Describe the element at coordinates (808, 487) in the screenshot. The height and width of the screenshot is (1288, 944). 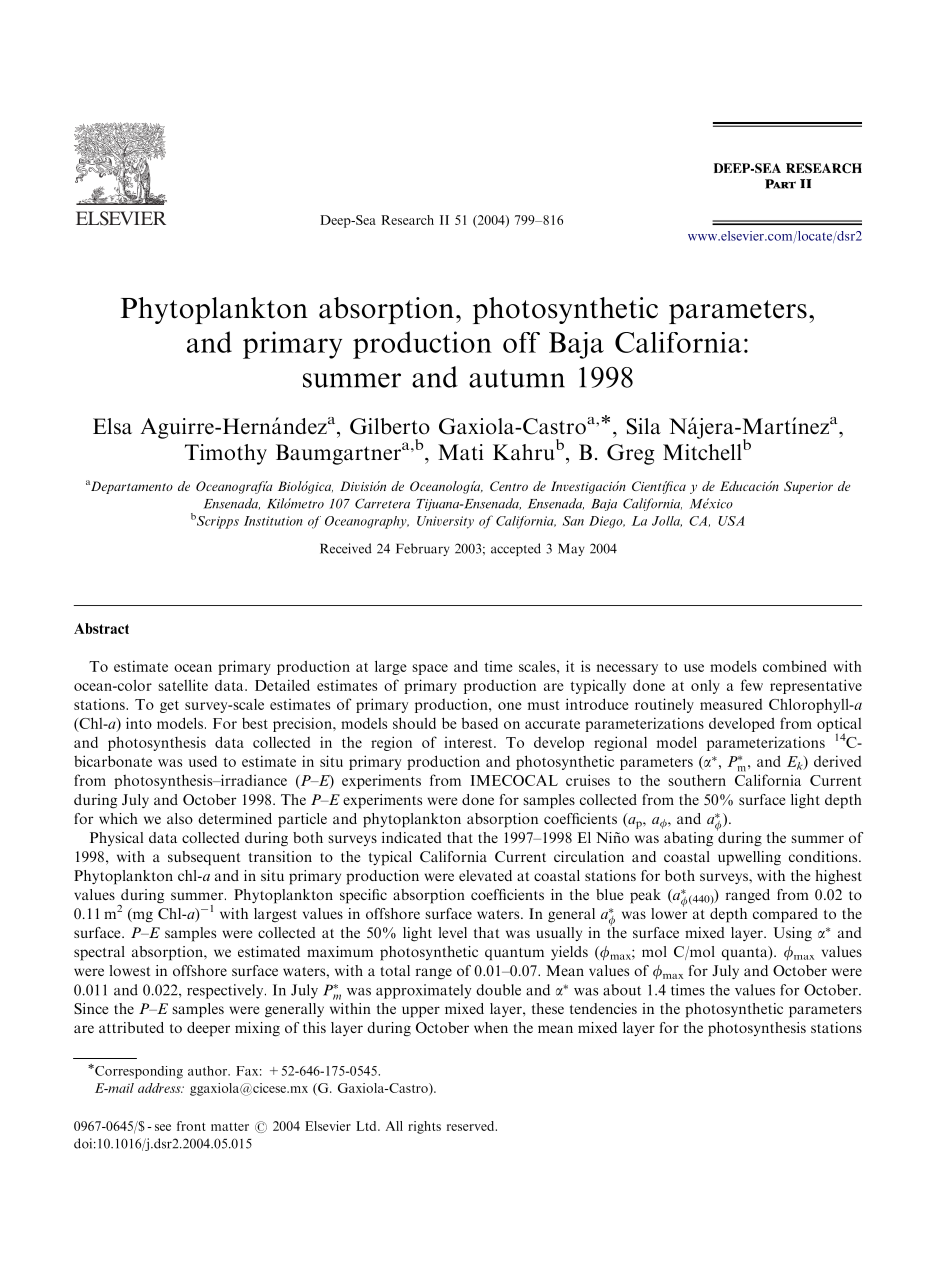
I see `Superior` at that location.
